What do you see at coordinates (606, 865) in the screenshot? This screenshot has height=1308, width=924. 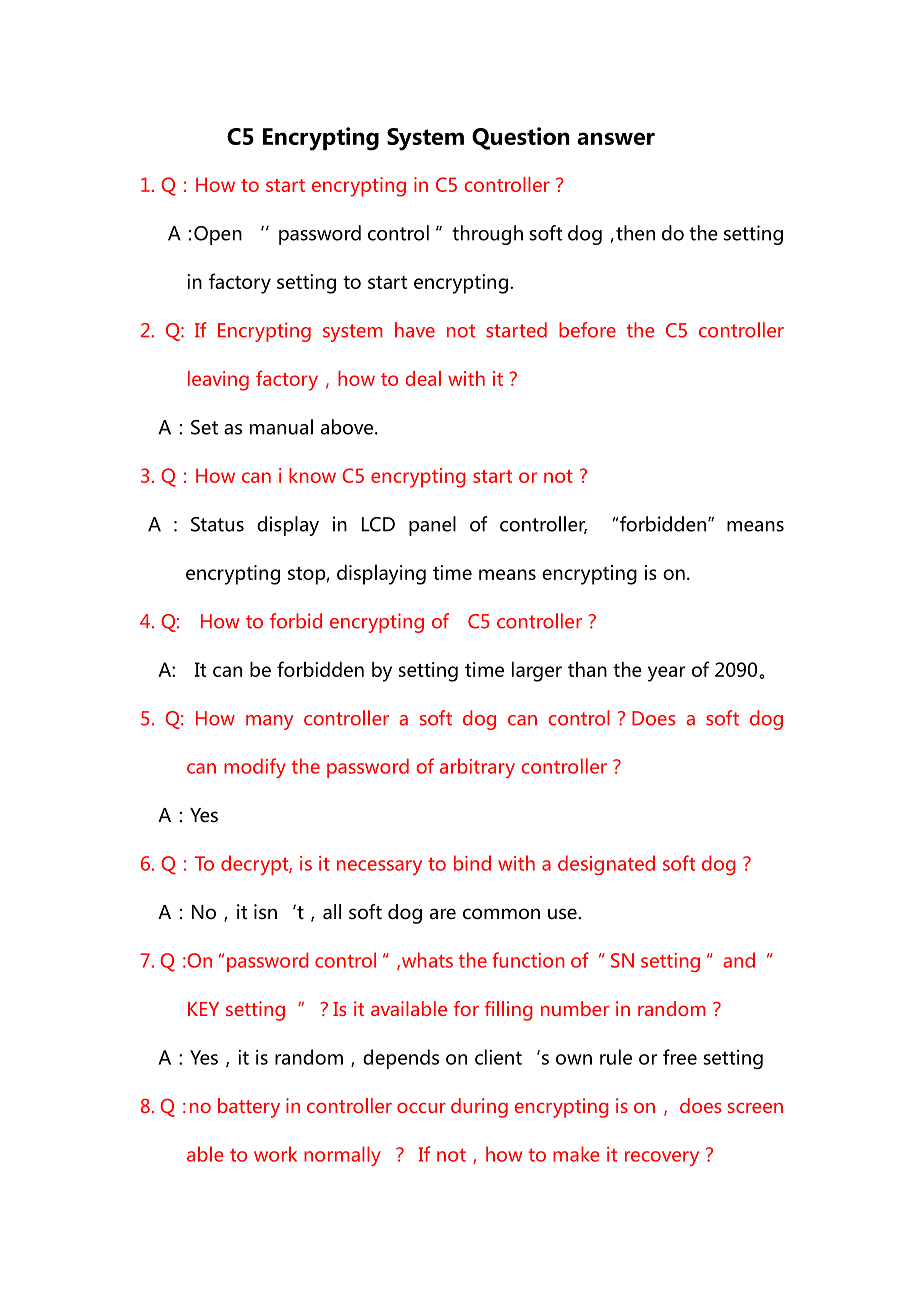 I see `designated` at bounding box center [606, 865].
